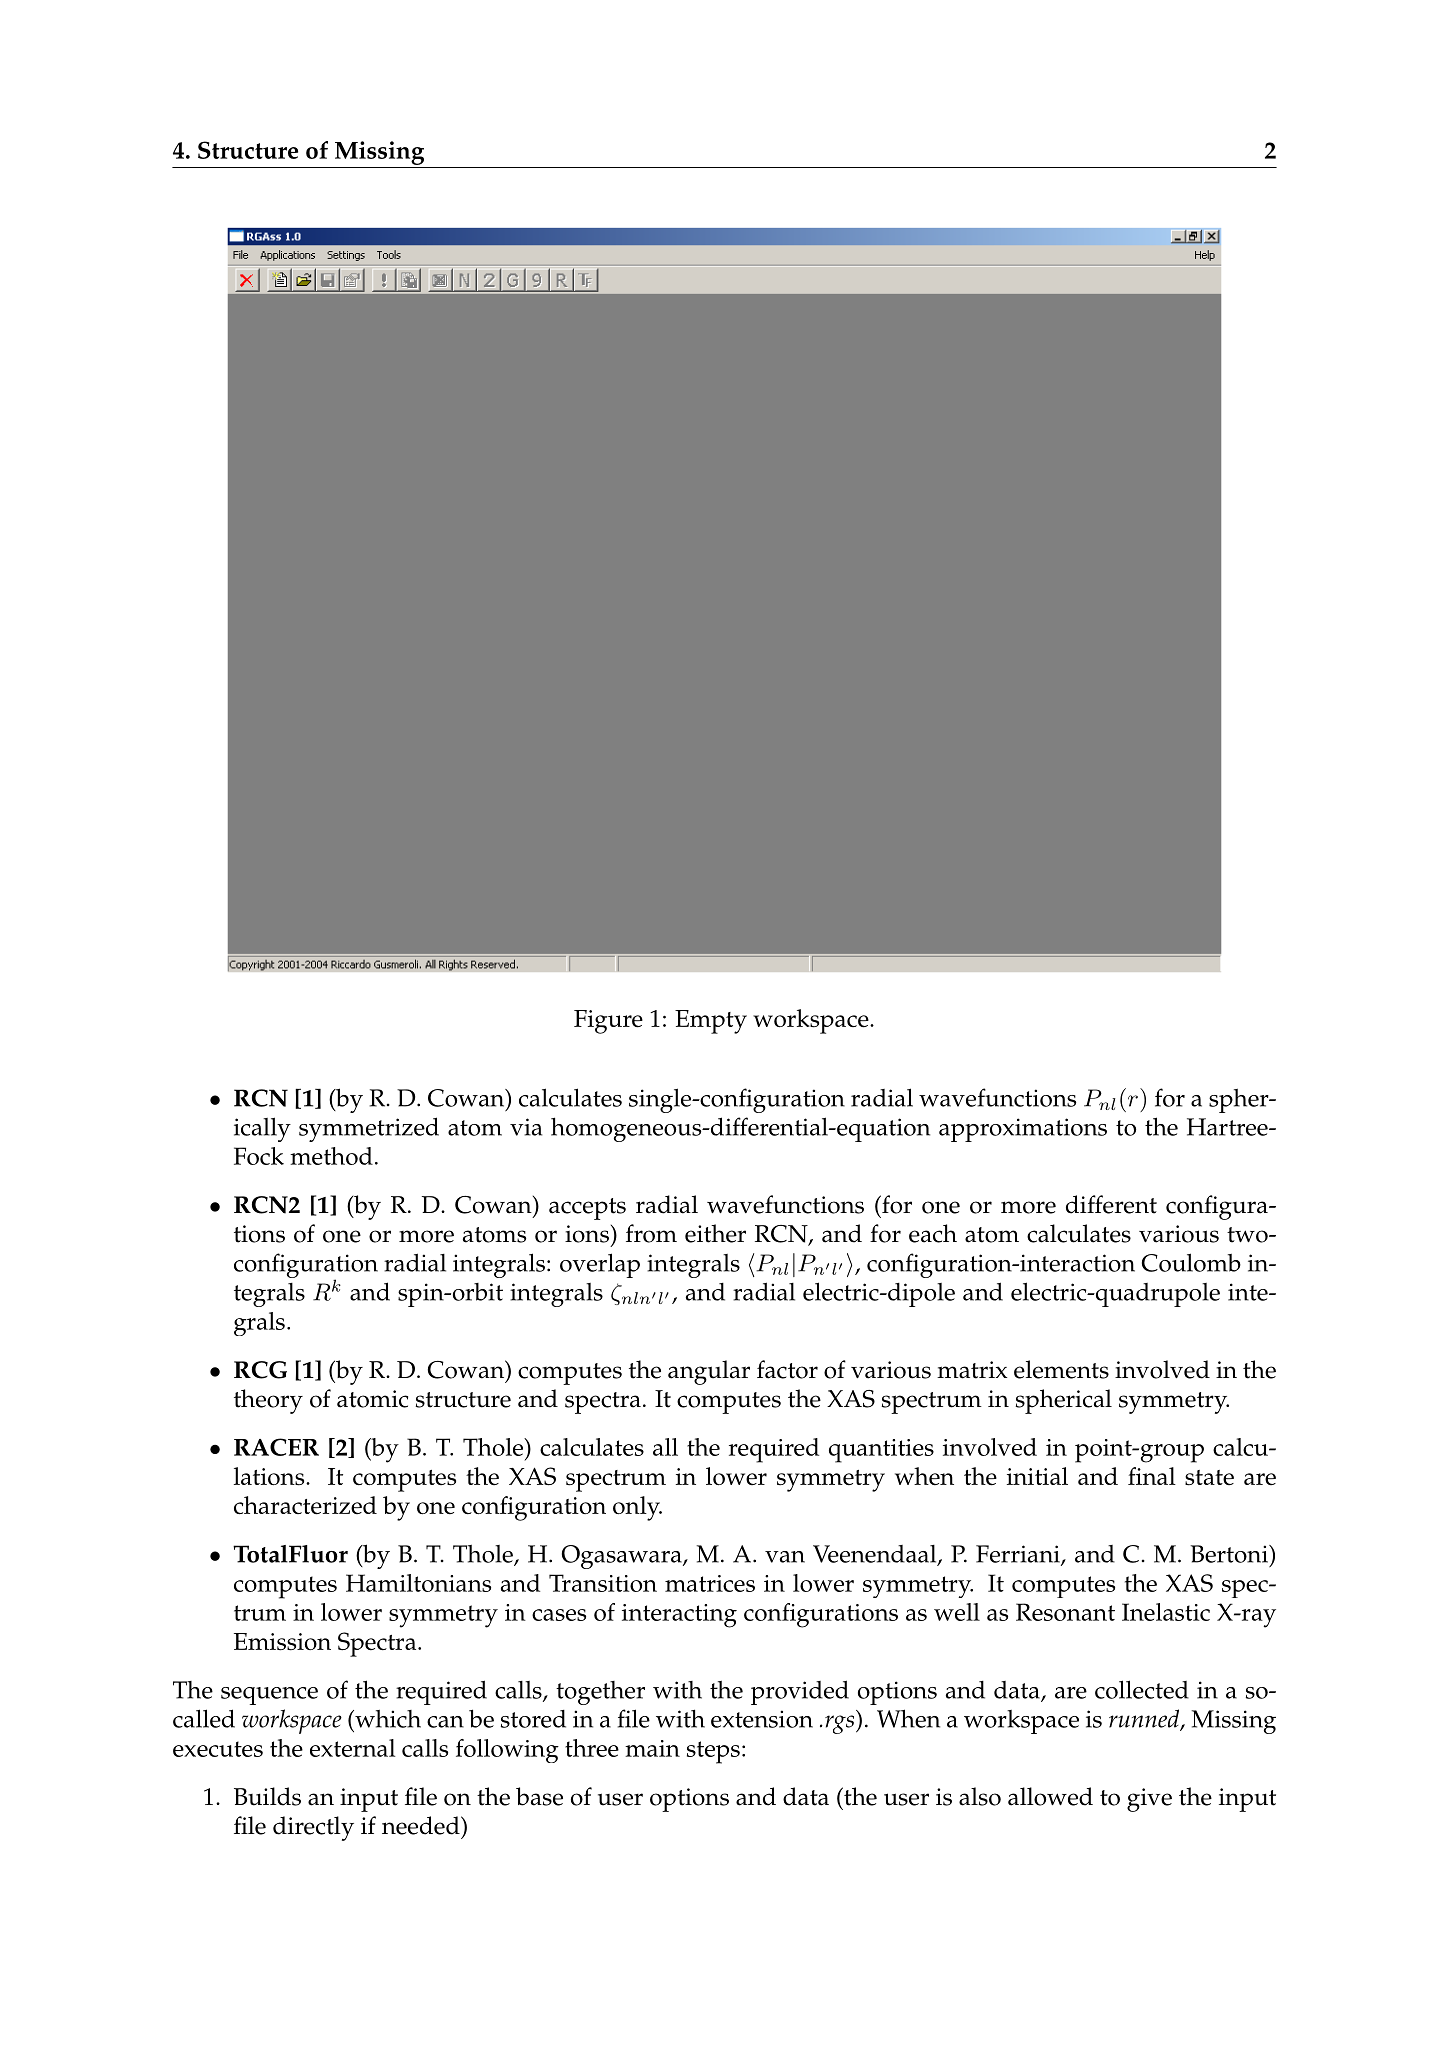  Describe the element at coordinates (711, 1022) in the screenshot. I see `Empty` at that location.
